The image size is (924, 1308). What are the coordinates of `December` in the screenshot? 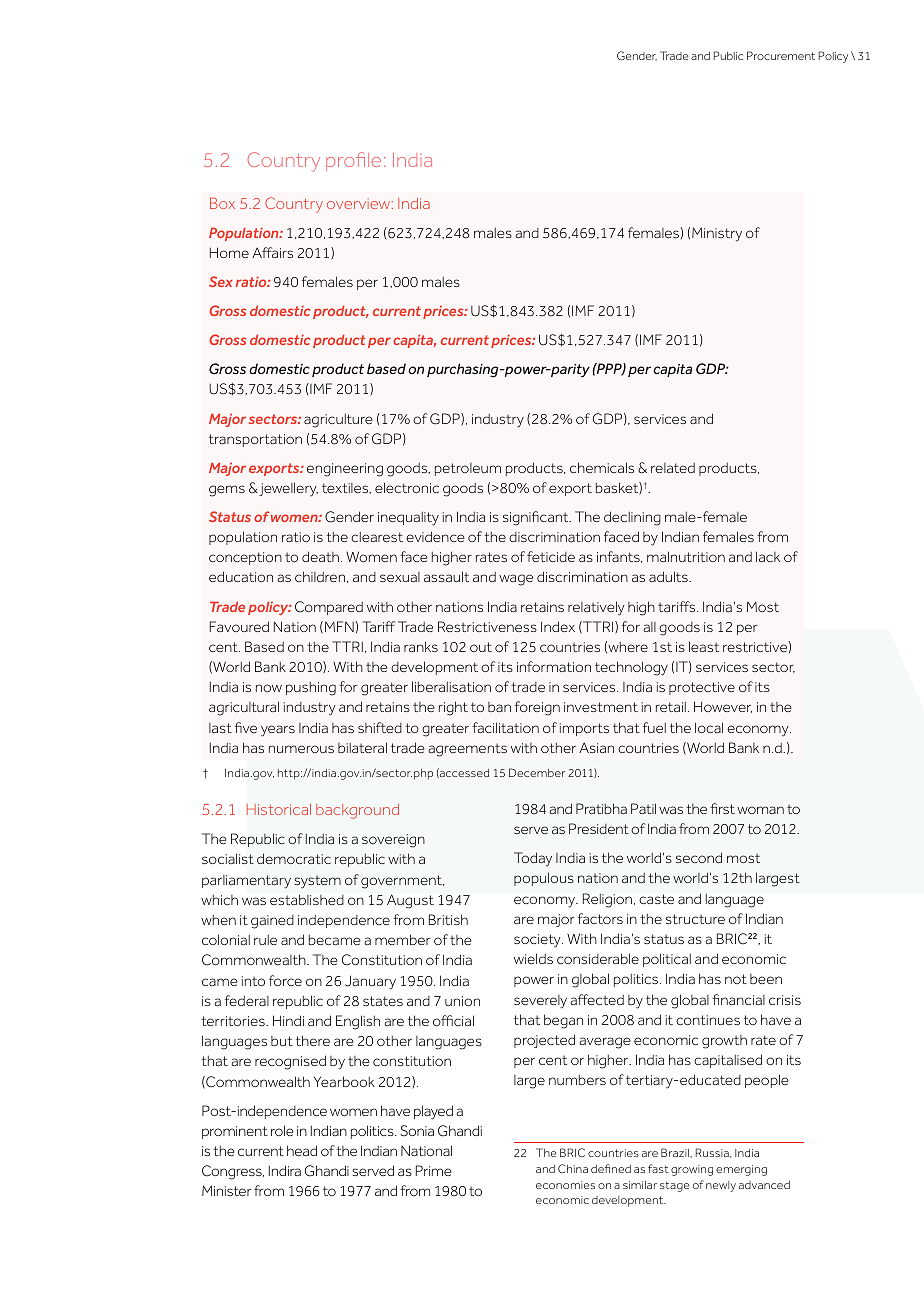 It's located at (537, 772).
